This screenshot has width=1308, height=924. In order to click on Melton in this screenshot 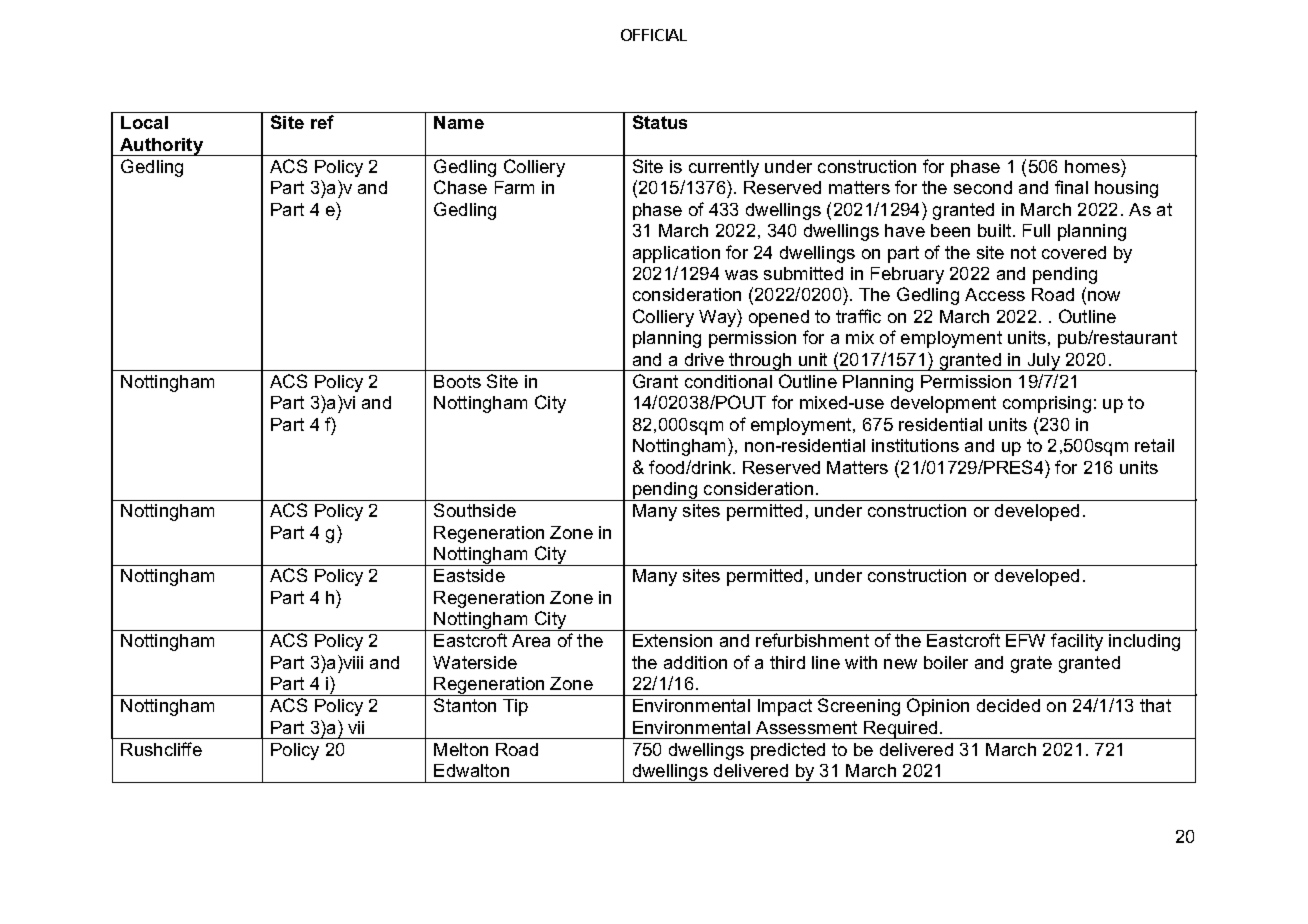, I will do `click(461, 749)`.
